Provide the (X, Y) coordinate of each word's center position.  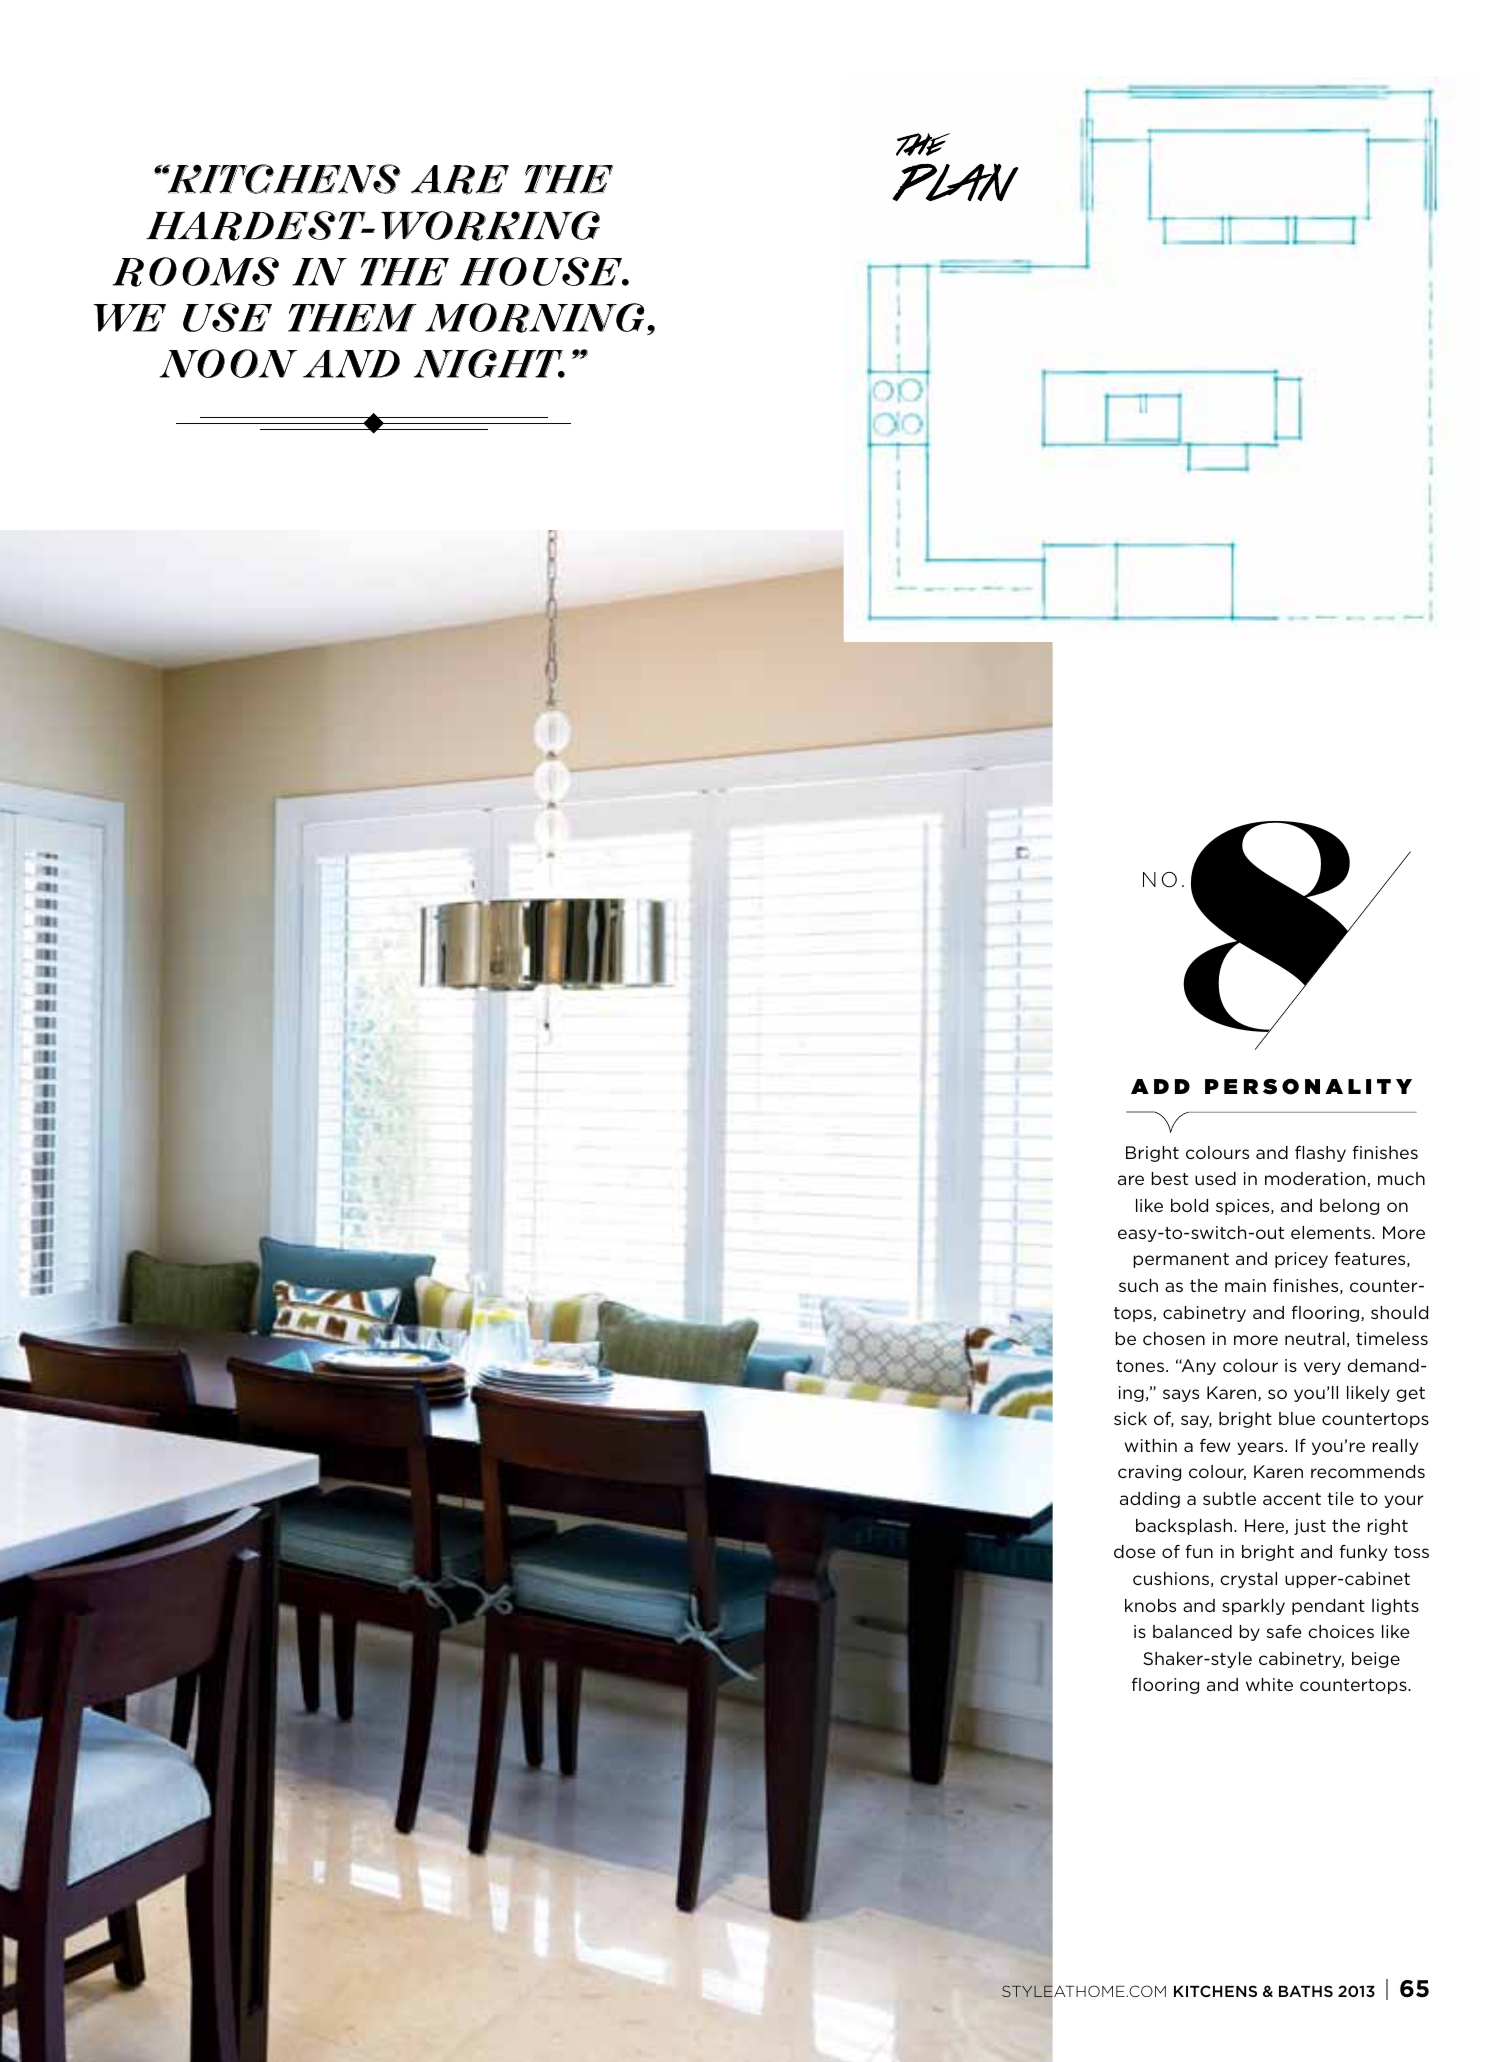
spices (1244, 1207)
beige (1376, 1660)
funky (1363, 1553)
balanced (1192, 1631)
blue (1297, 1418)
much (1401, 1178)
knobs (1150, 1605)
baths (1306, 1991)
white (1269, 1684)
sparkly (1253, 1607)
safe (1284, 1631)
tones (1141, 1366)
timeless (1392, 1338)
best (1169, 1178)
